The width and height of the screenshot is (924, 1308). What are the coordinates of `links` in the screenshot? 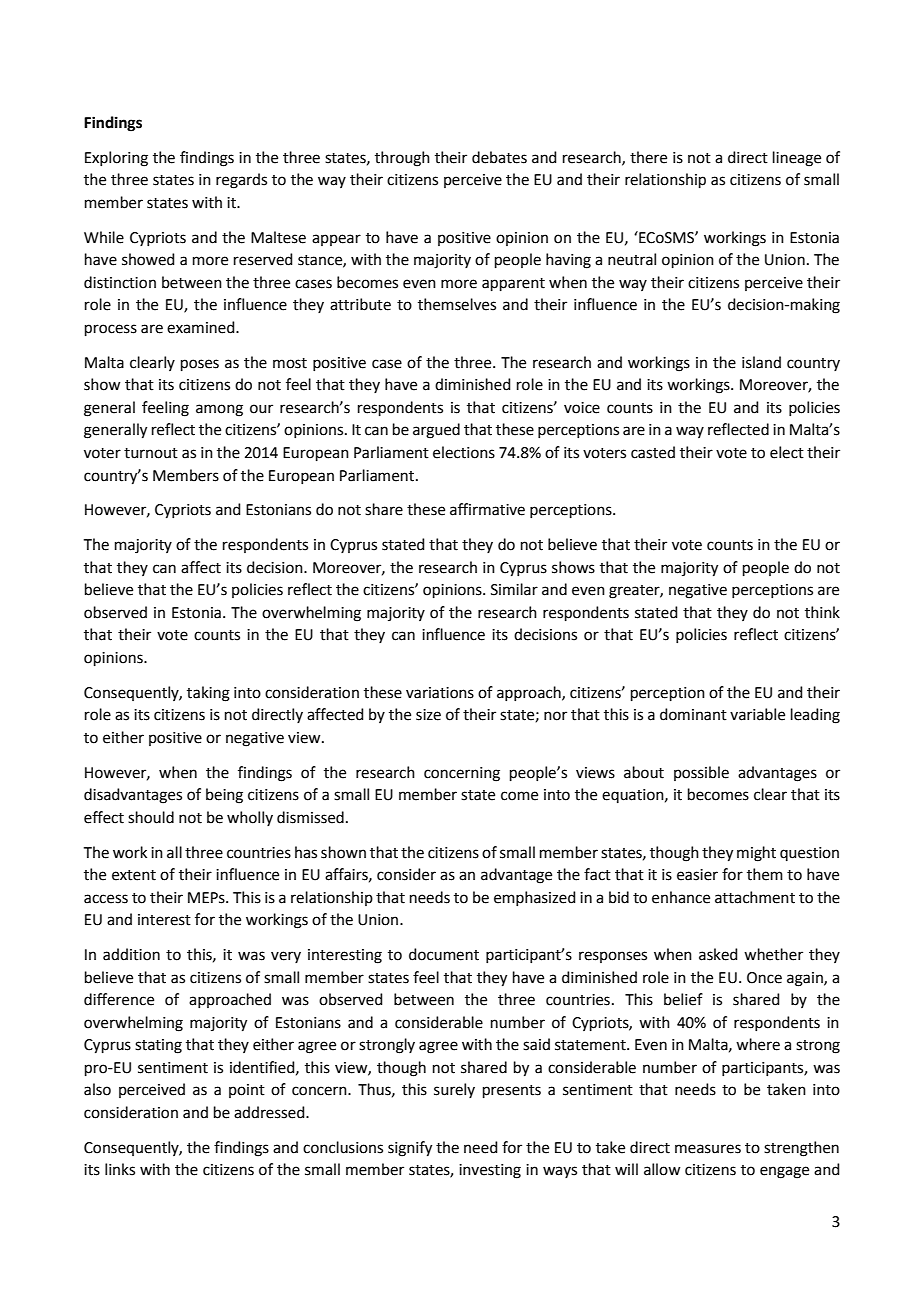 It's located at (120, 1169).
